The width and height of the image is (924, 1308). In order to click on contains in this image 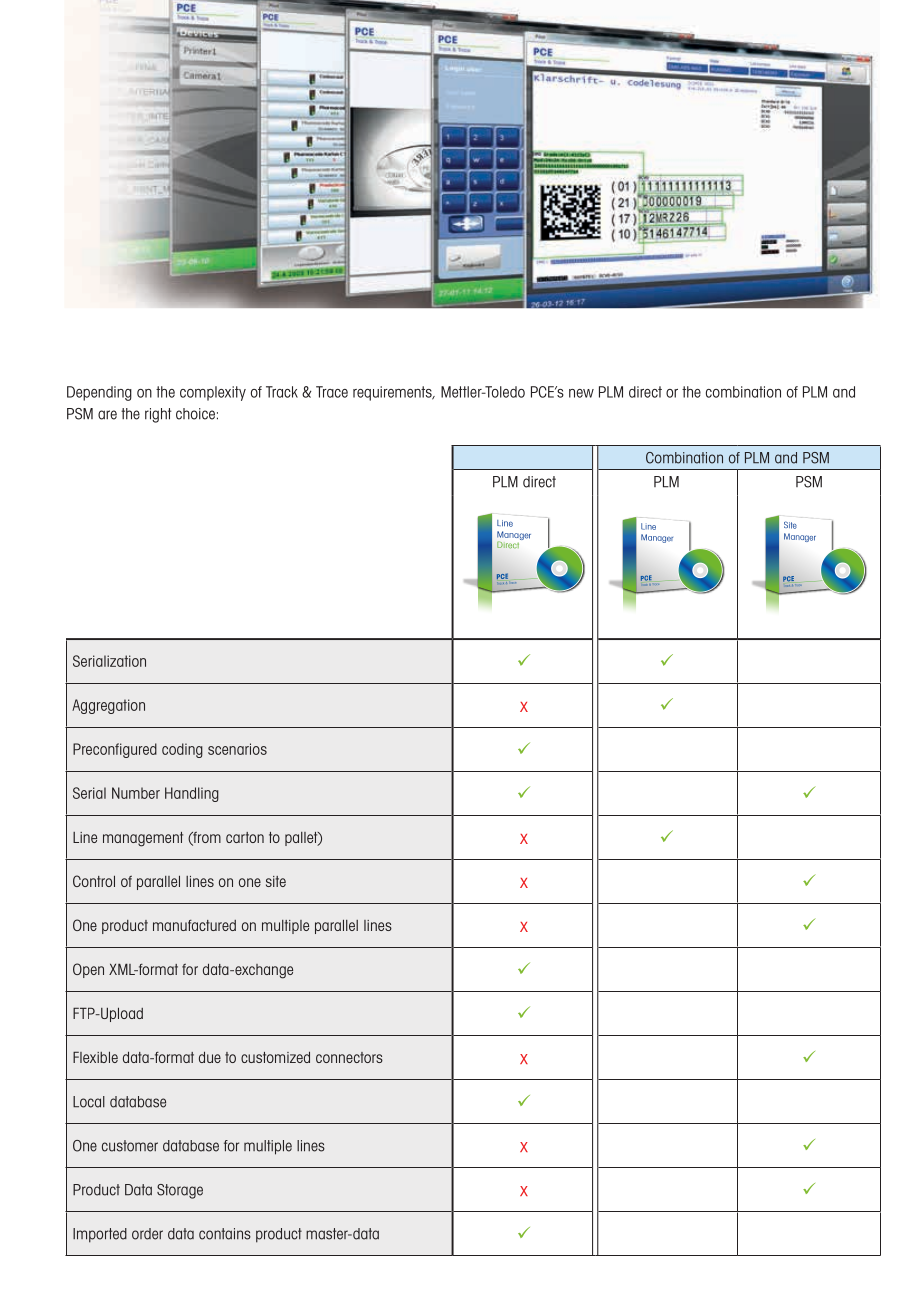, I will do `click(225, 1234)`.
